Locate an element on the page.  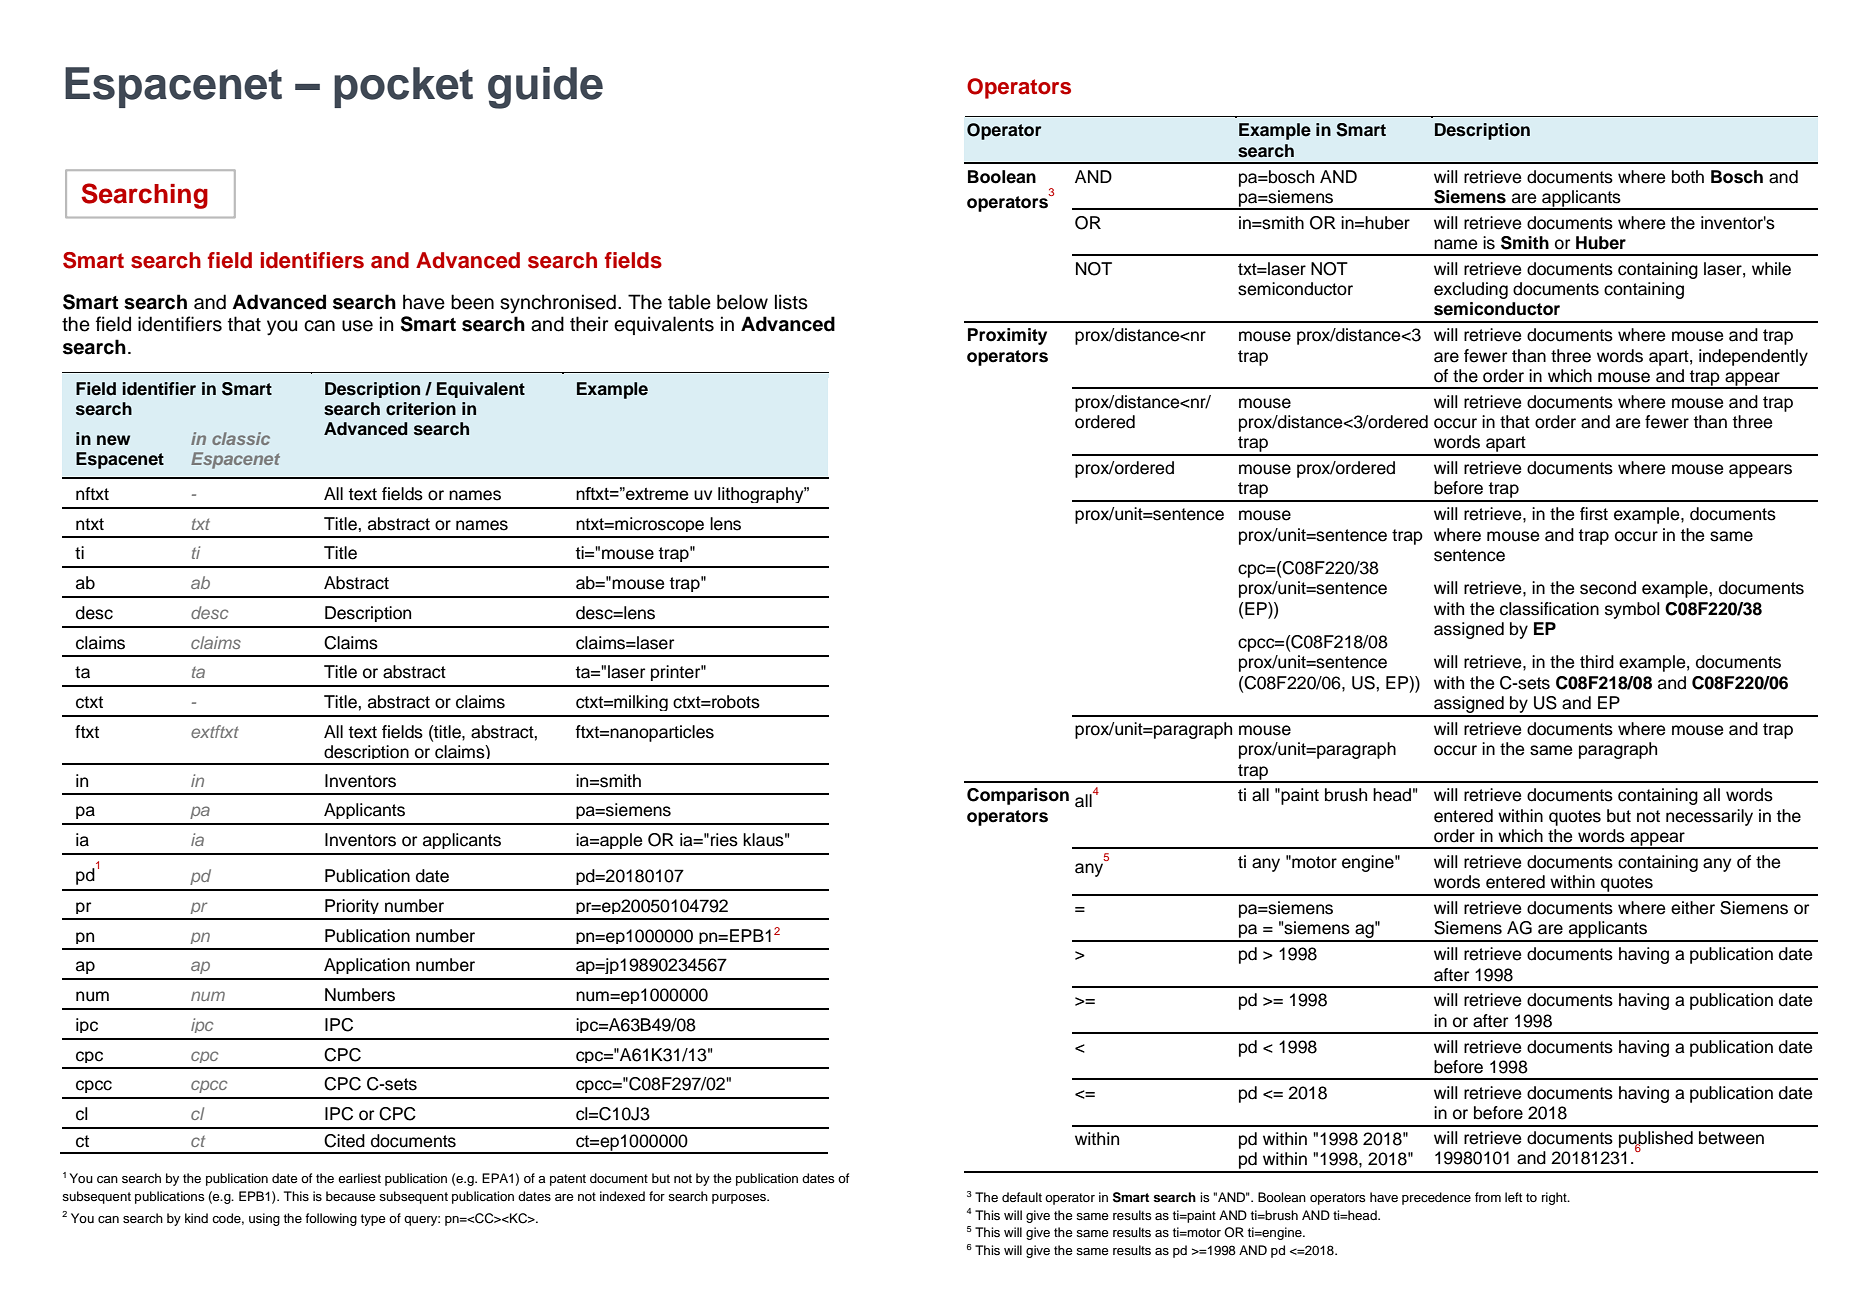
default is located at coordinates (1022, 1197).
